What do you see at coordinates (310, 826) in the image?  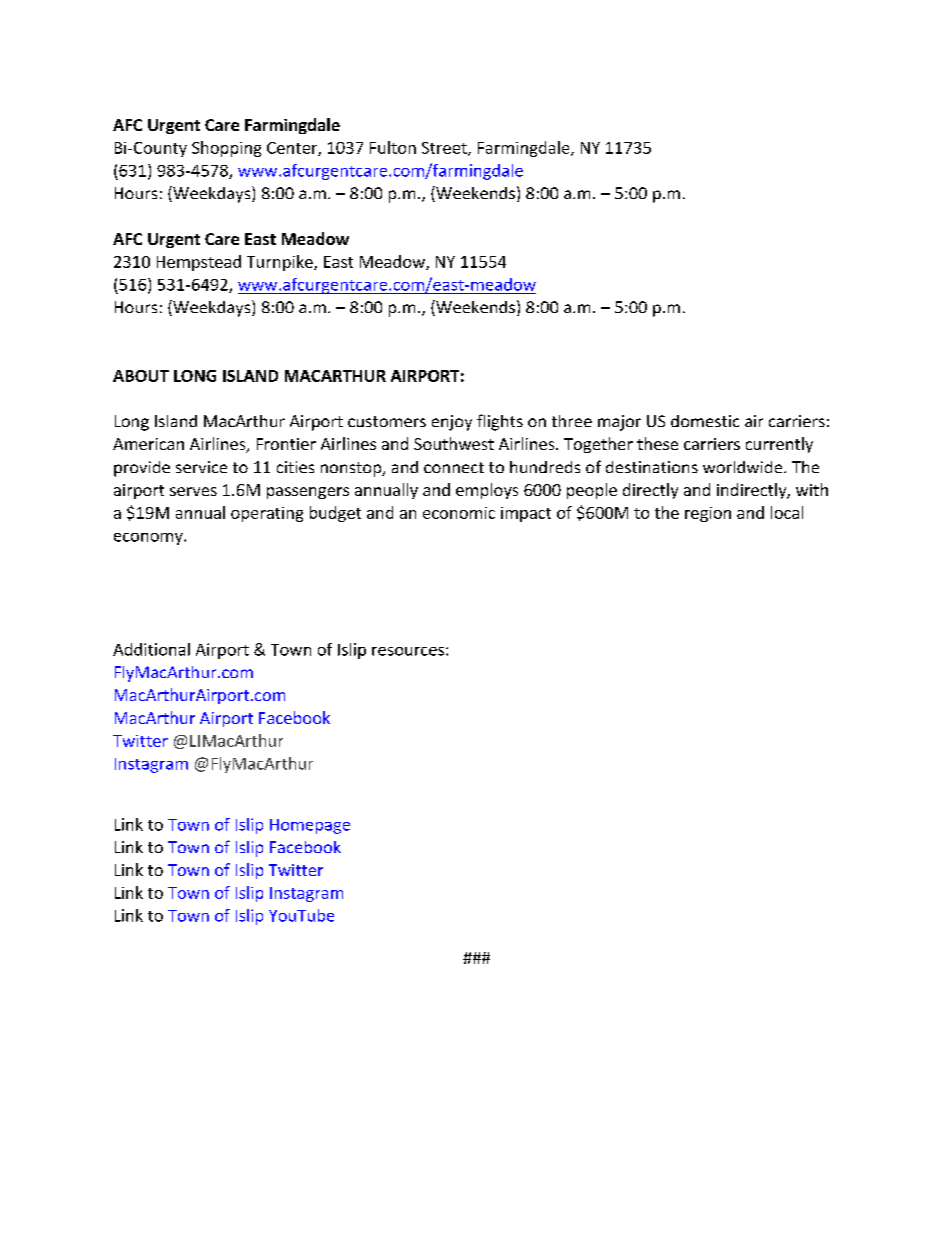 I see `Homepage` at bounding box center [310, 826].
